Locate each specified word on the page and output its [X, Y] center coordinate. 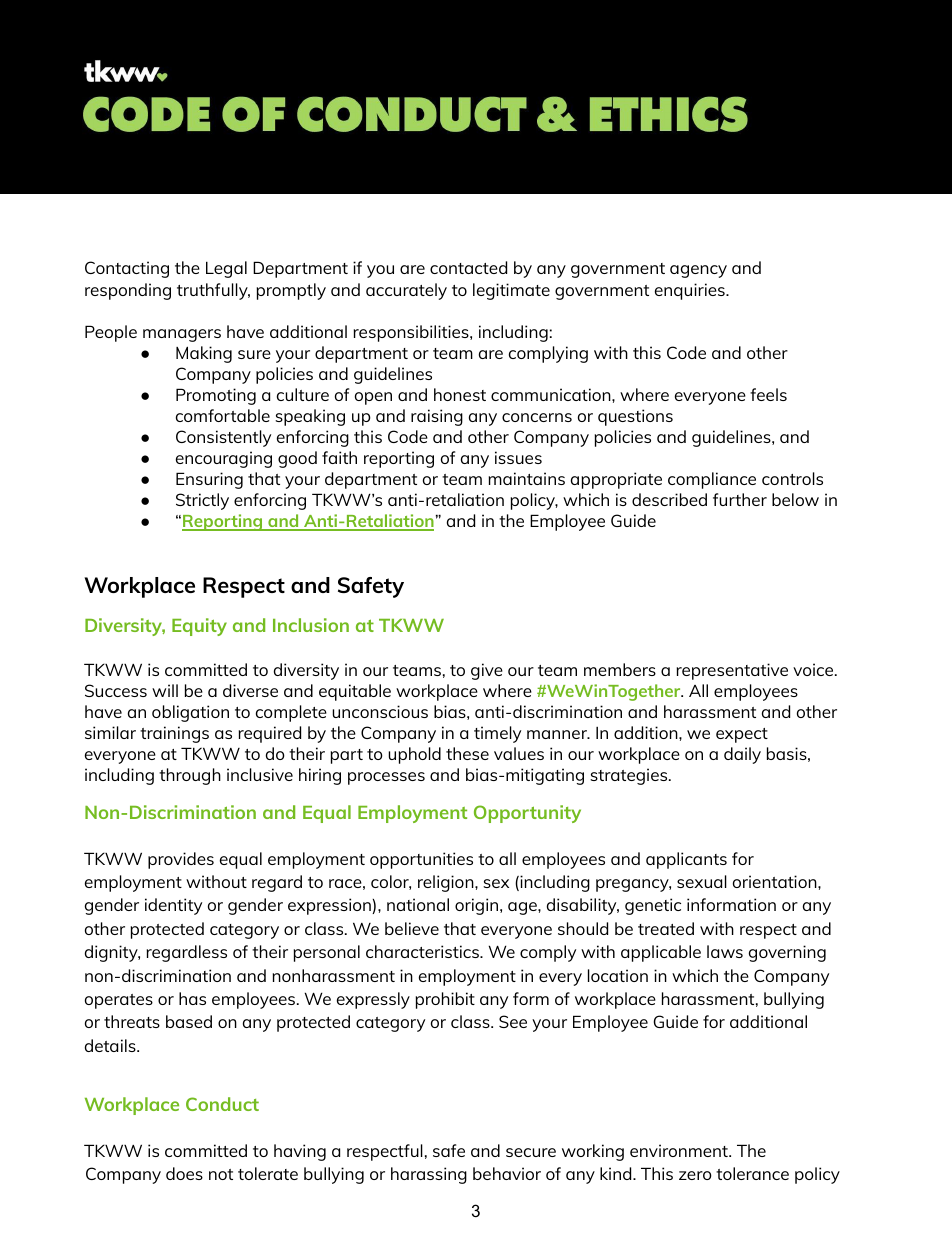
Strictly [202, 501]
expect [742, 735]
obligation [190, 713]
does [184, 1173]
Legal [226, 269]
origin [478, 906]
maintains [526, 478]
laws [725, 951]
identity [173, 906]
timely [497, 734]
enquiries [691, 291]
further [740, 499]
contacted [468, 267]
